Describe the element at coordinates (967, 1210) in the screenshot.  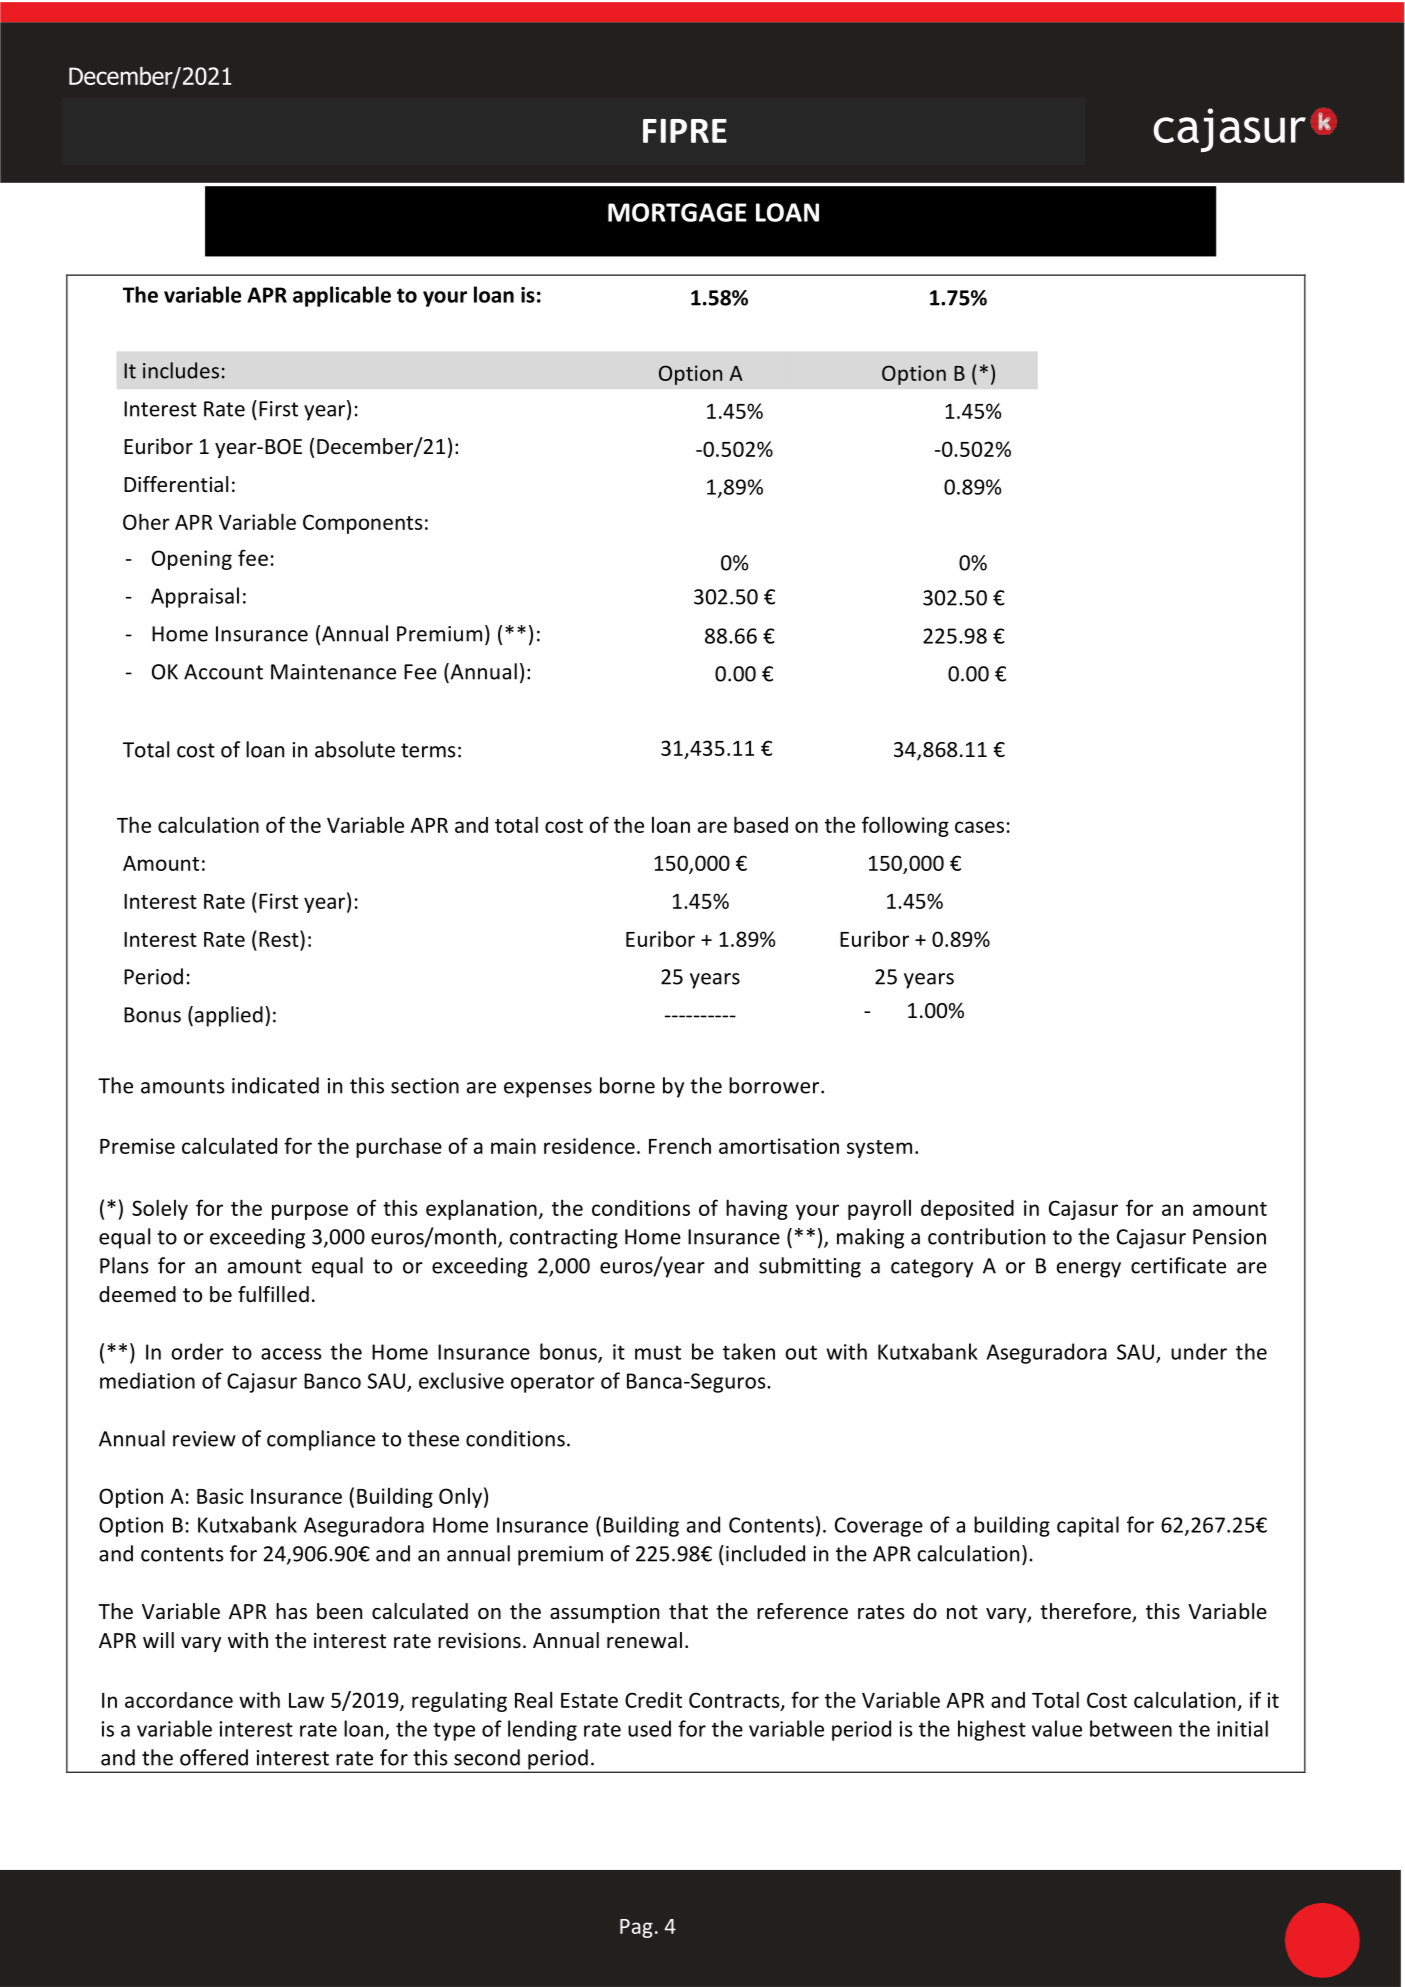
I see `deposited` at that location.
